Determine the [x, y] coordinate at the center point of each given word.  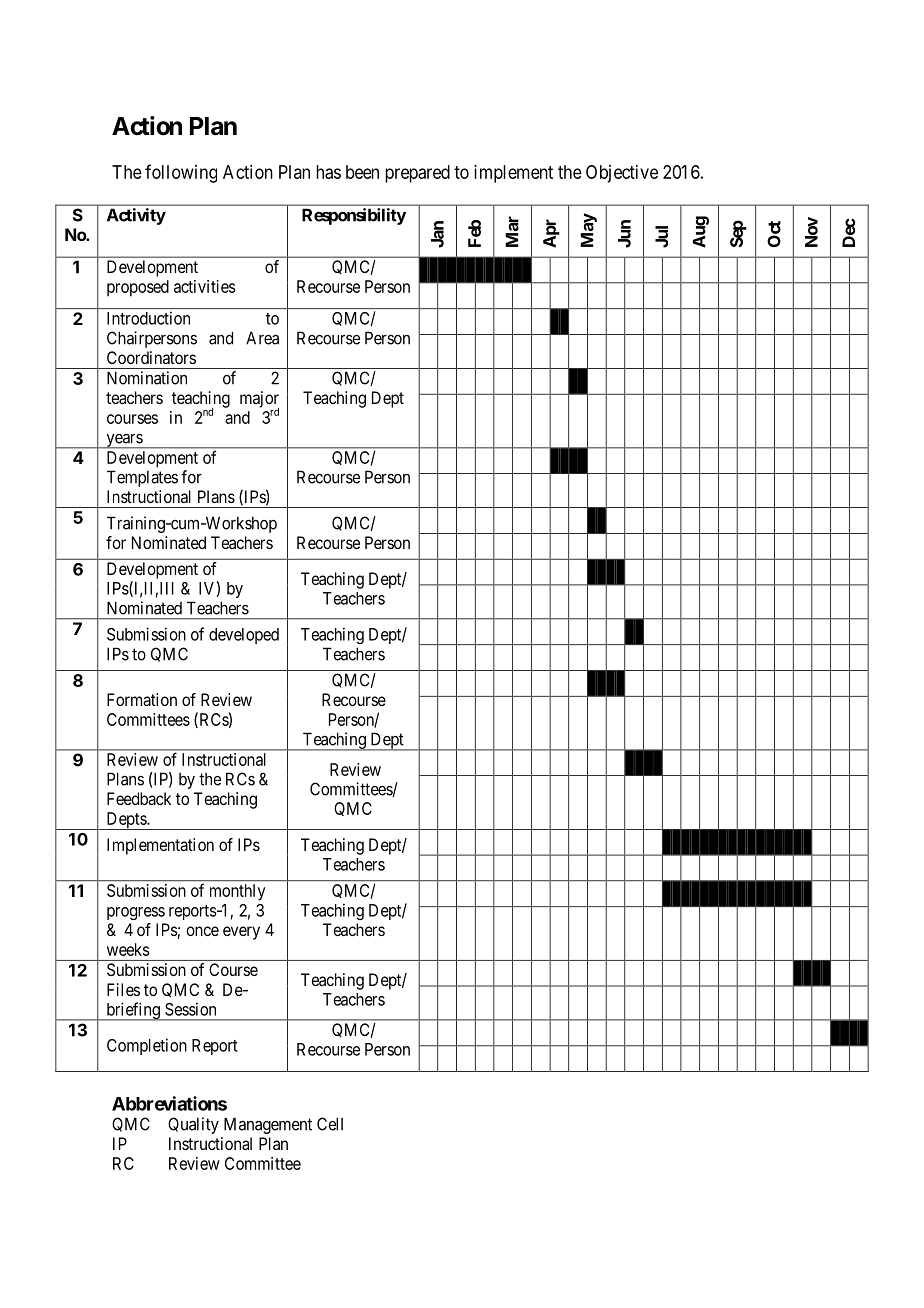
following [181, 173]
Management [268, 1125]
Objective [622, 174]
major [259, 400]
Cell [330, 1124]
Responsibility [354, 216]
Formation [142, 699]
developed [244, 636]
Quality [193, 1125]
